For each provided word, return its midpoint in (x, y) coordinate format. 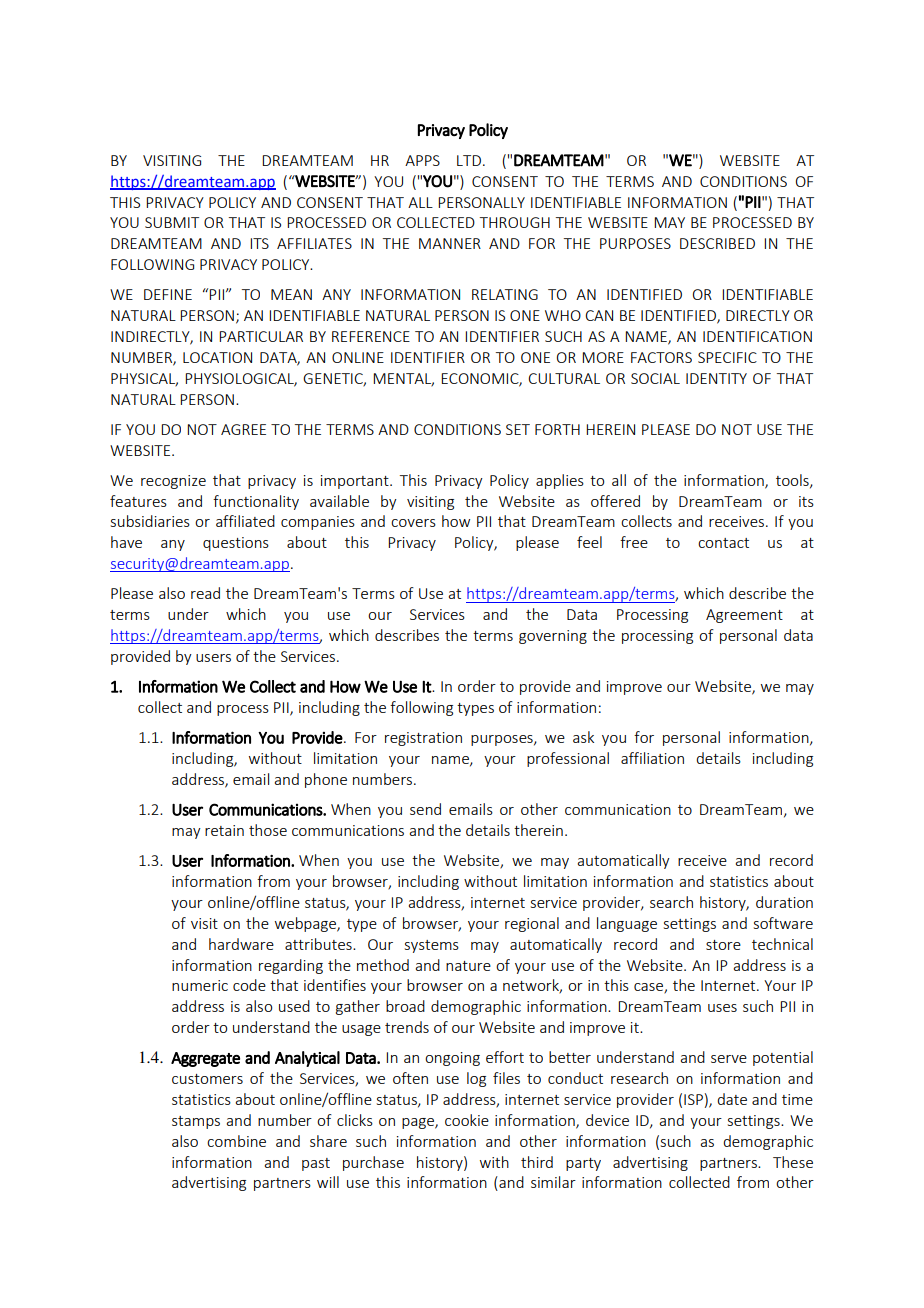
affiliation (652, 758)
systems (432, 946)
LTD (469, 160)
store (723, 945)
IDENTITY (716, 378)
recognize (173, 482)
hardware (241, 944)
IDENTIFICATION (757, 336)
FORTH (557, 429)
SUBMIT (172, 222)
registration (423, 739)
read (205, 593)
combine (236, 1141)
